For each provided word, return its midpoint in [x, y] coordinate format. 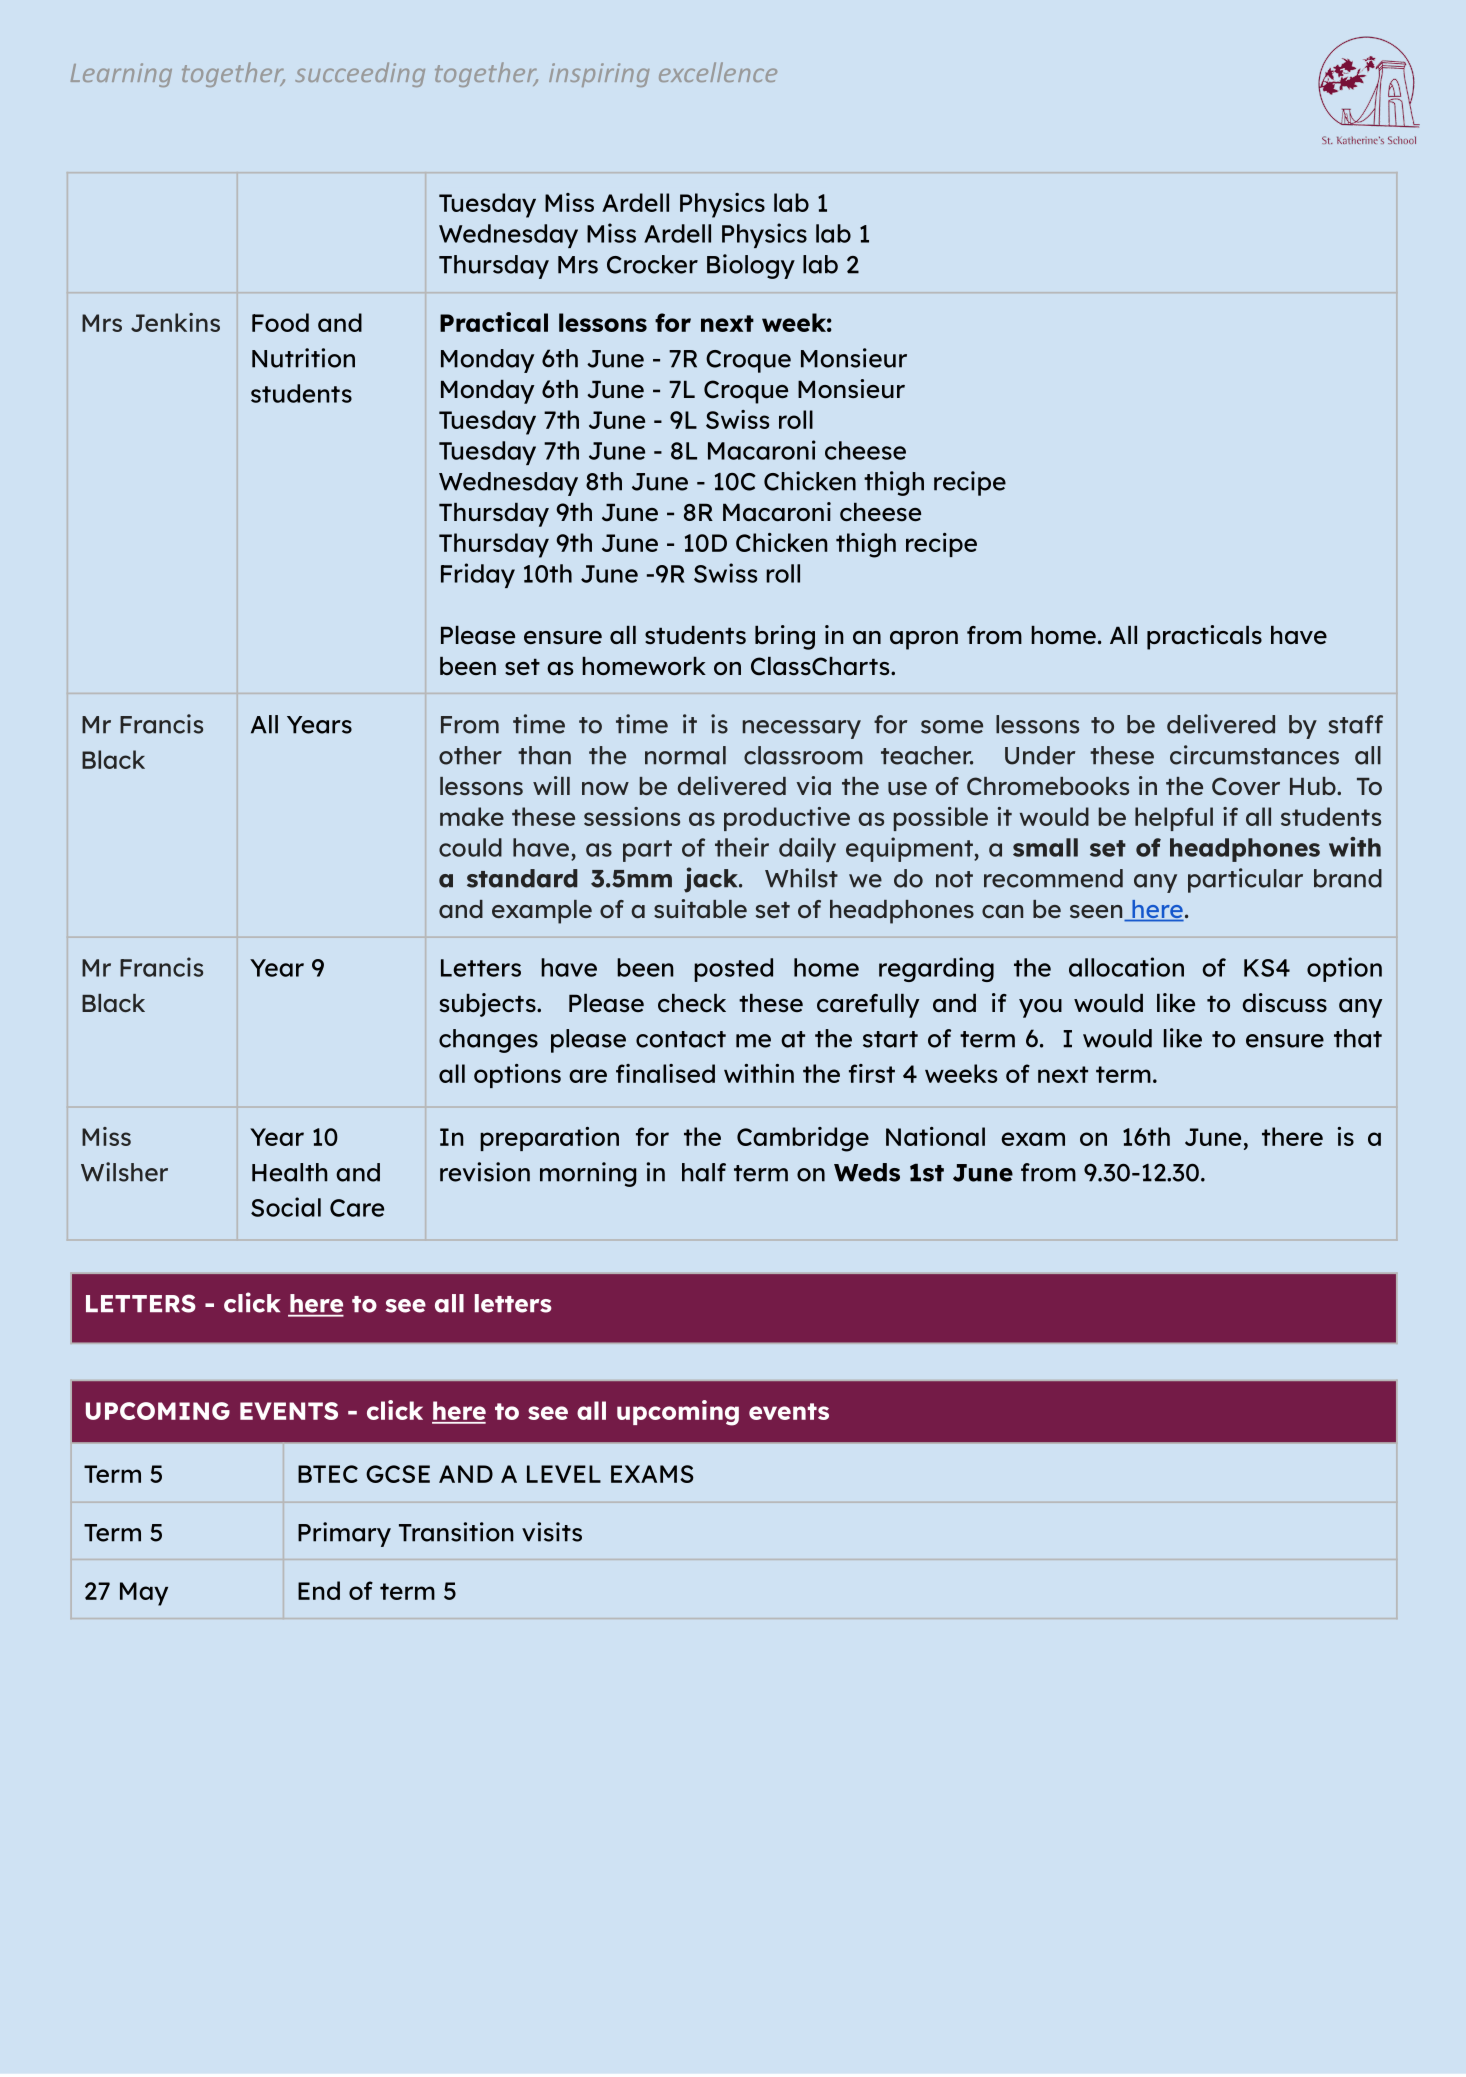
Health [290, 1172]
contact [681, 1039]
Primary [344, 1534]
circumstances [1254, 755]
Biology [751, 266]
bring [785, 637]
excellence [718, 72]
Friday [478, 575]
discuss [1284, 1003]
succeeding [360, 74]
